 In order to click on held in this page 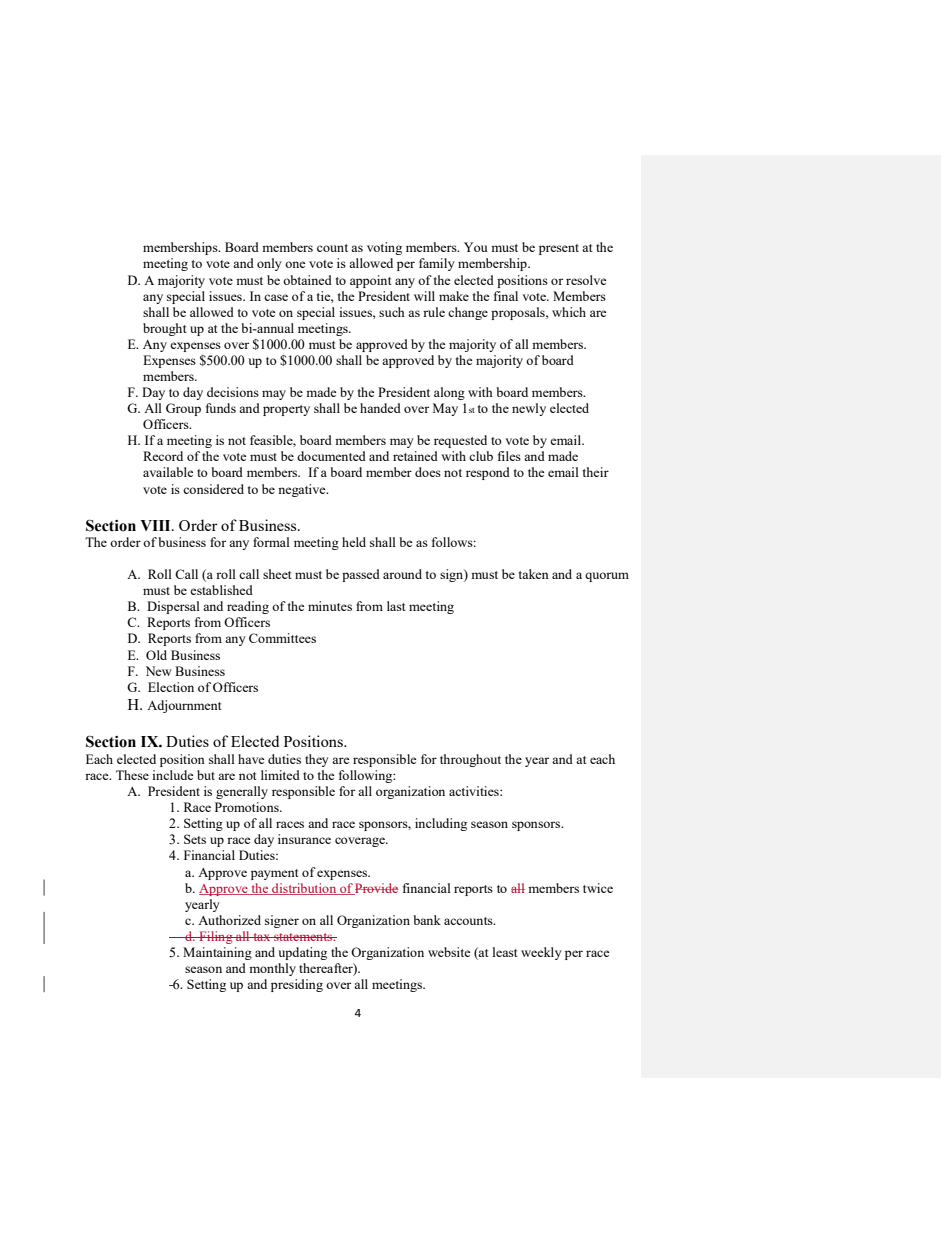, I will do `click(354, 542)`.
